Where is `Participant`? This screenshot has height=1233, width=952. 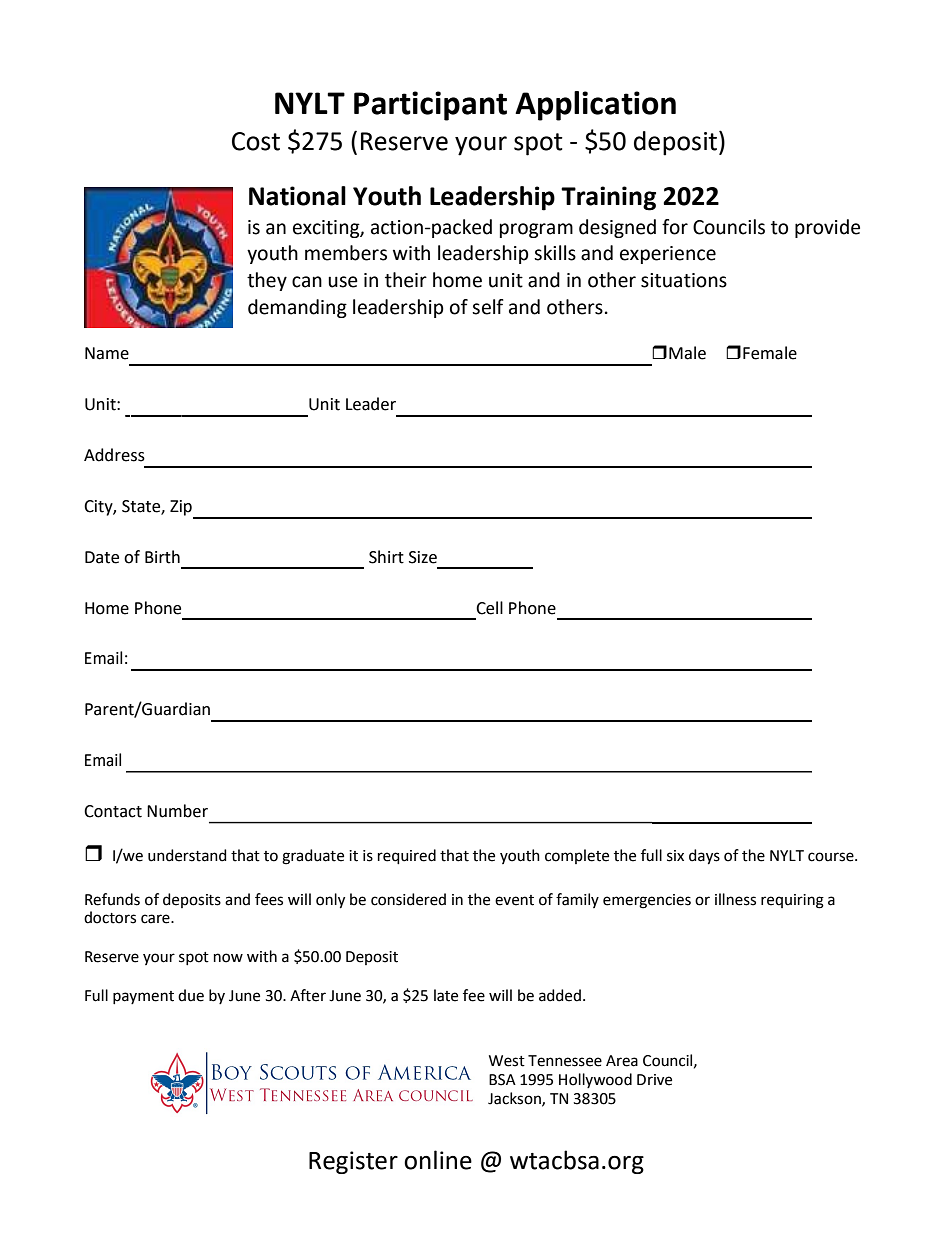 Participant is located at coordinates (430, 106).
